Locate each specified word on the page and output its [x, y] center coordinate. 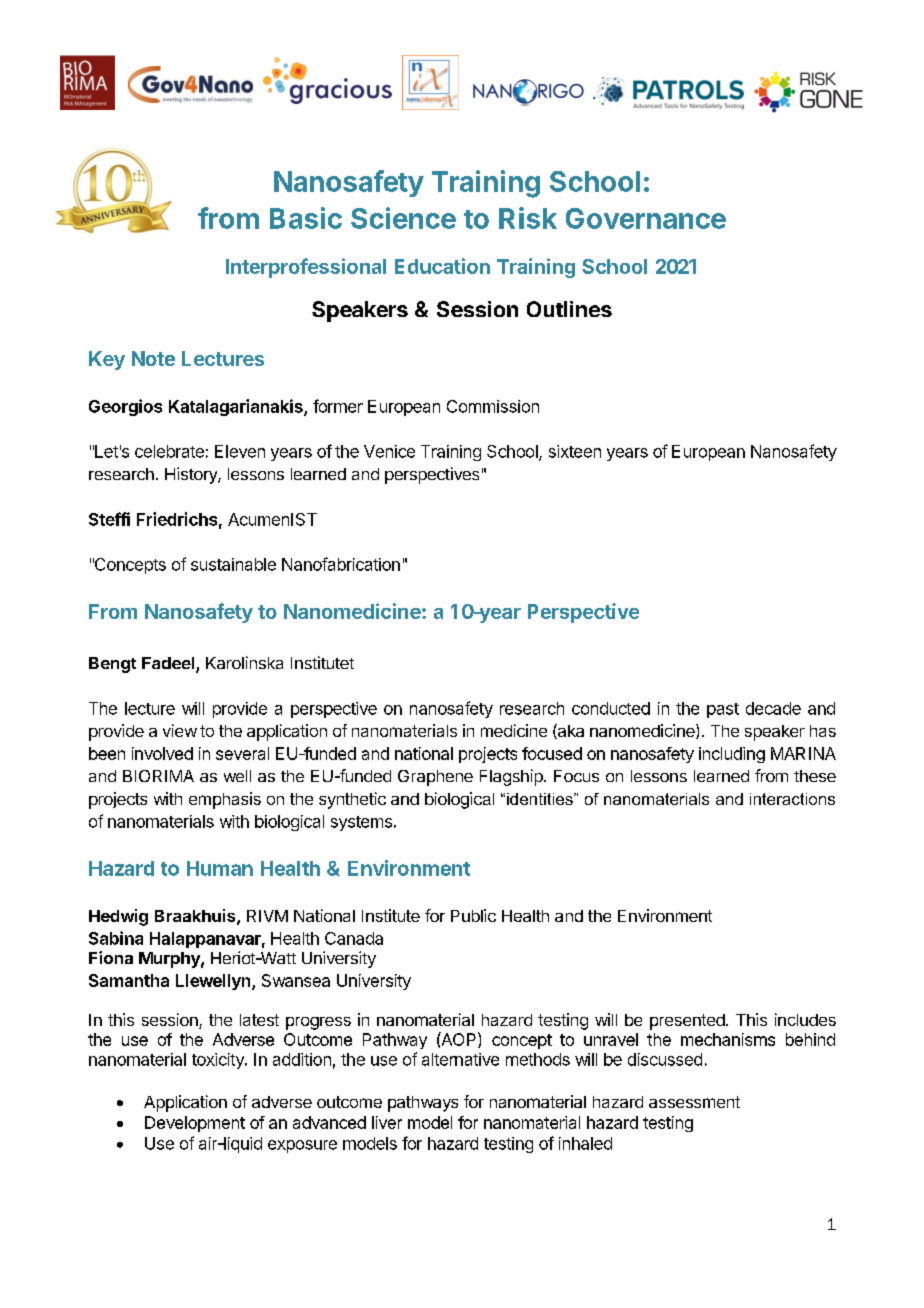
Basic [306, 218]
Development [195, 1124]
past [723, 710]
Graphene [435, 778]
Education [442, 266]
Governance [646, 218]
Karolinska [244, 662]
